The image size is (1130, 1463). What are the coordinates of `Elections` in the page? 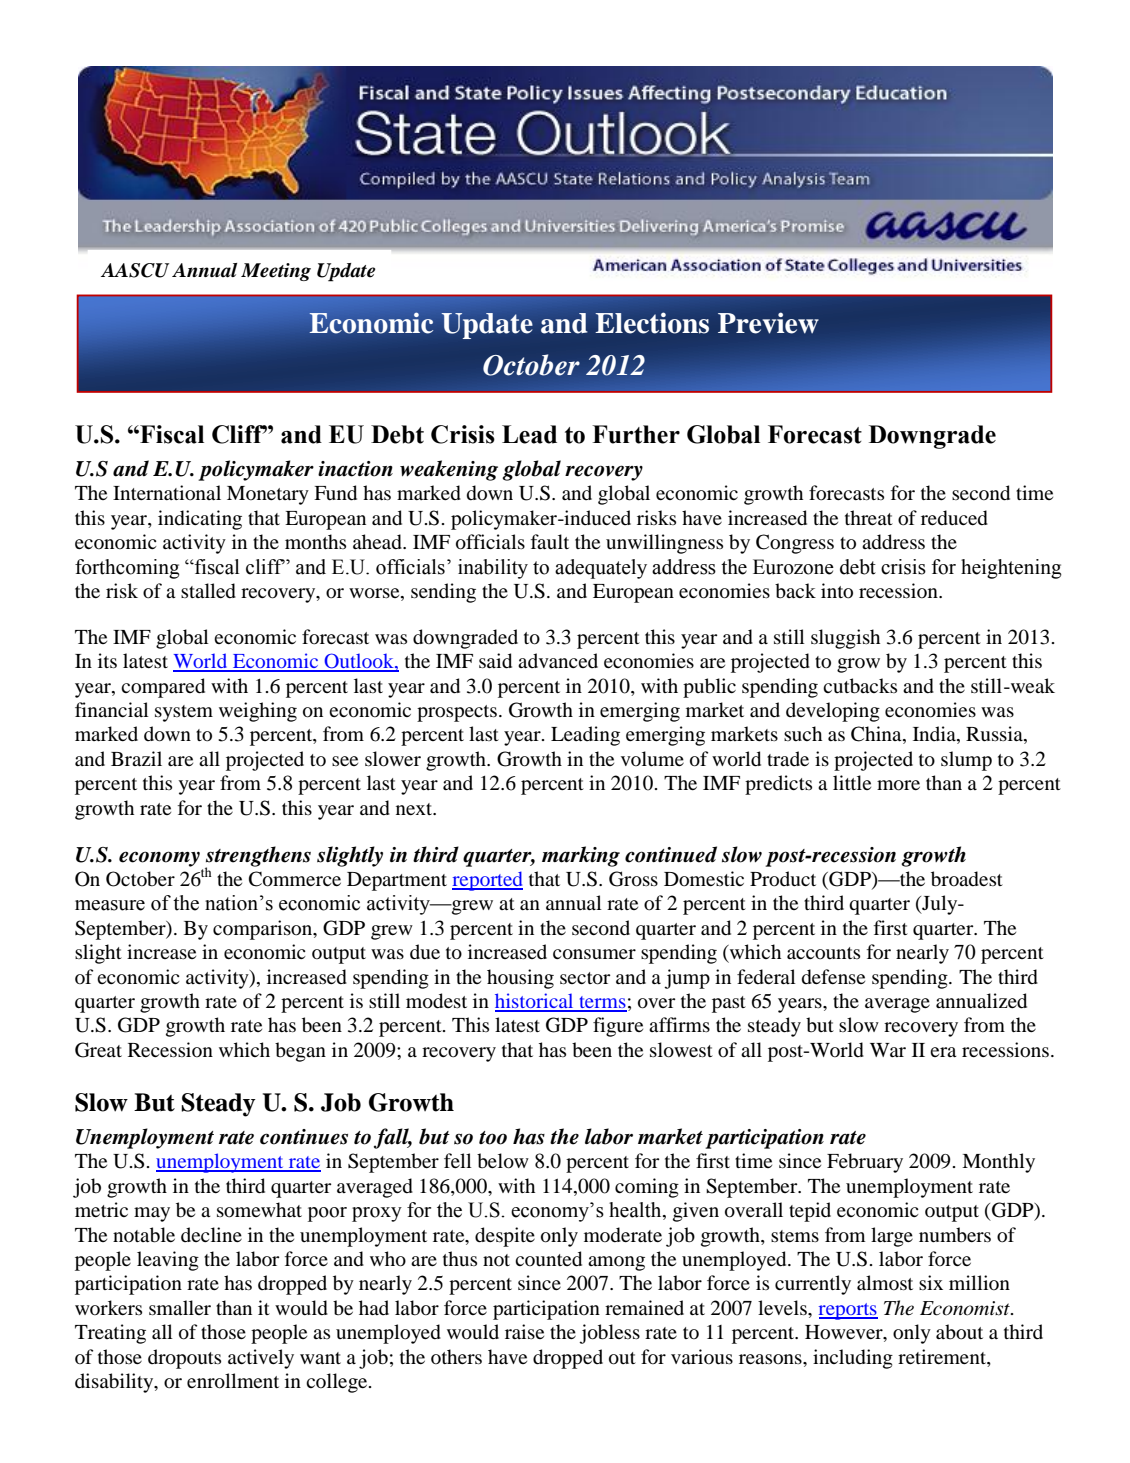 It's located at (652, 323).
